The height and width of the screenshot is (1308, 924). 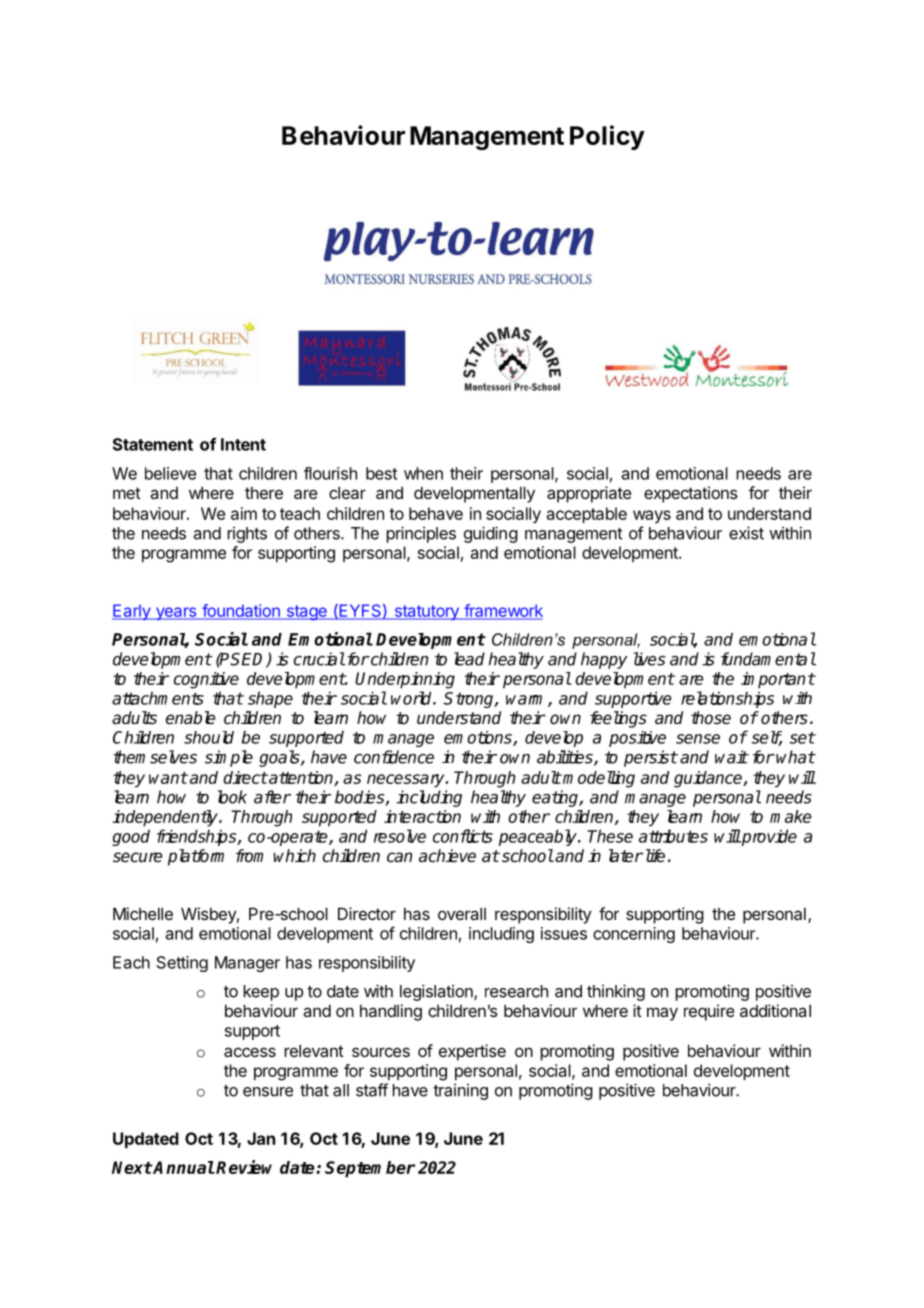 What do you see at coordinates (768, 659) in the screenshot?
I see `fundamental` at bounding box center [768, 659].
